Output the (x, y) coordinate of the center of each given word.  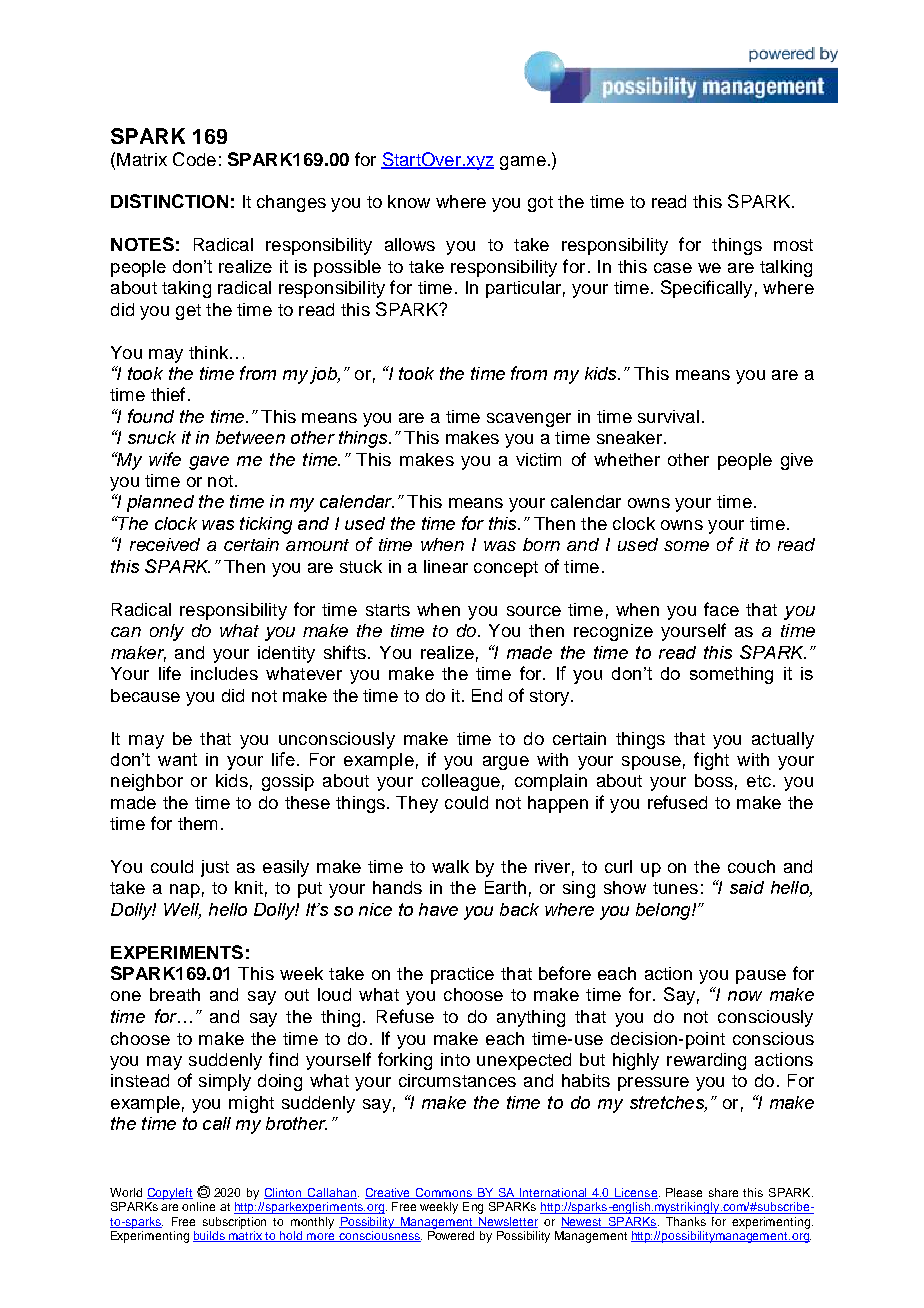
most (793, 245)
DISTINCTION (169, 201)
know (409, 201)
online (198, 1206)
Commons (444, 1193)
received (165, 544)
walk (450, 866)
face (721, 609)
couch (751, 866)
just (215, 868)
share (723, 1192)
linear (446, 566)
